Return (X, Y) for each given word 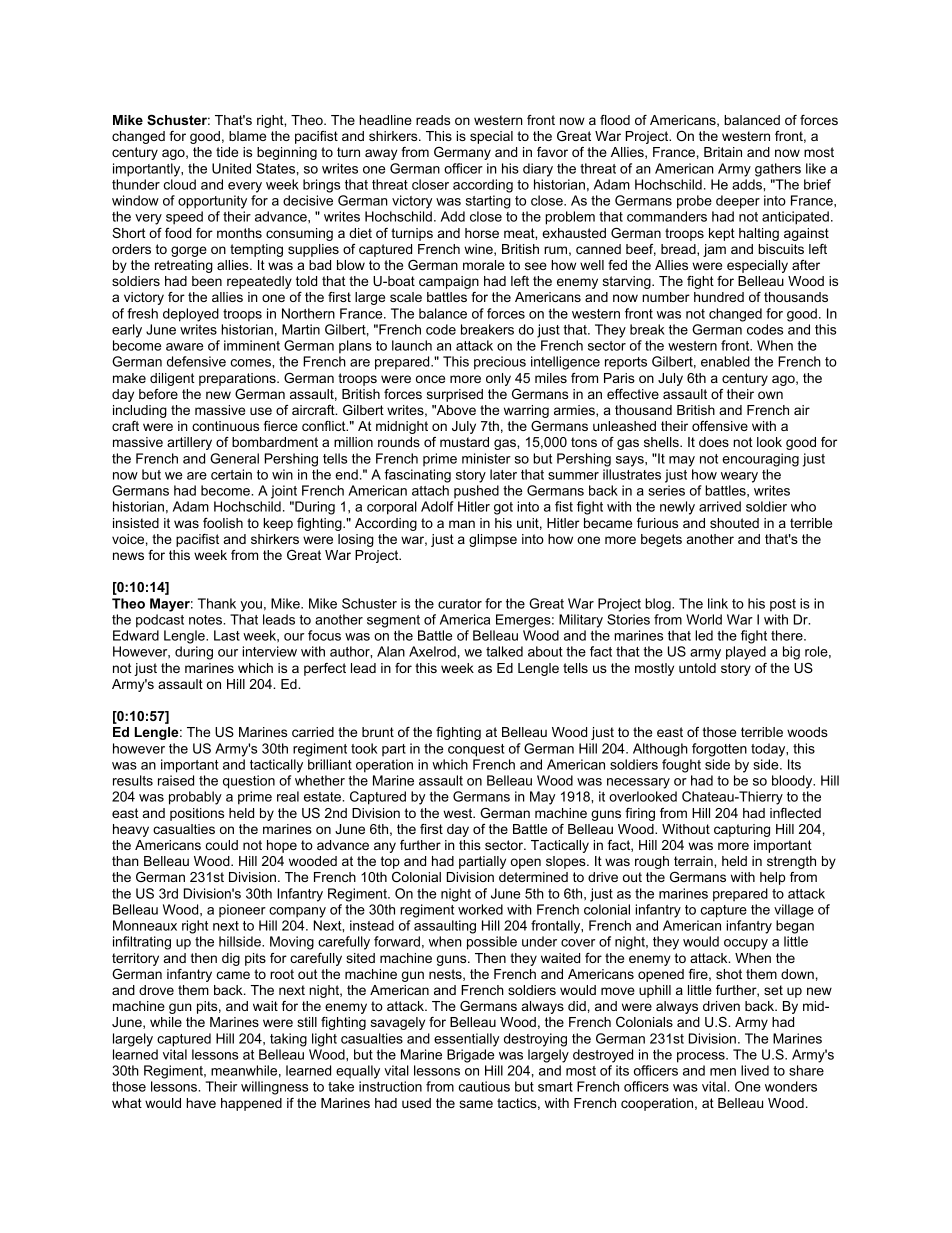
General (234, 458)
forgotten (719, 750)
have (201, 1103)
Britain (723, 152)
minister (486, 458)
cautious (484, 1086)
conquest (476, 750)
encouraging (760, 460)
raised (176, 780)
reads (433, 120)
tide (227, 152)
